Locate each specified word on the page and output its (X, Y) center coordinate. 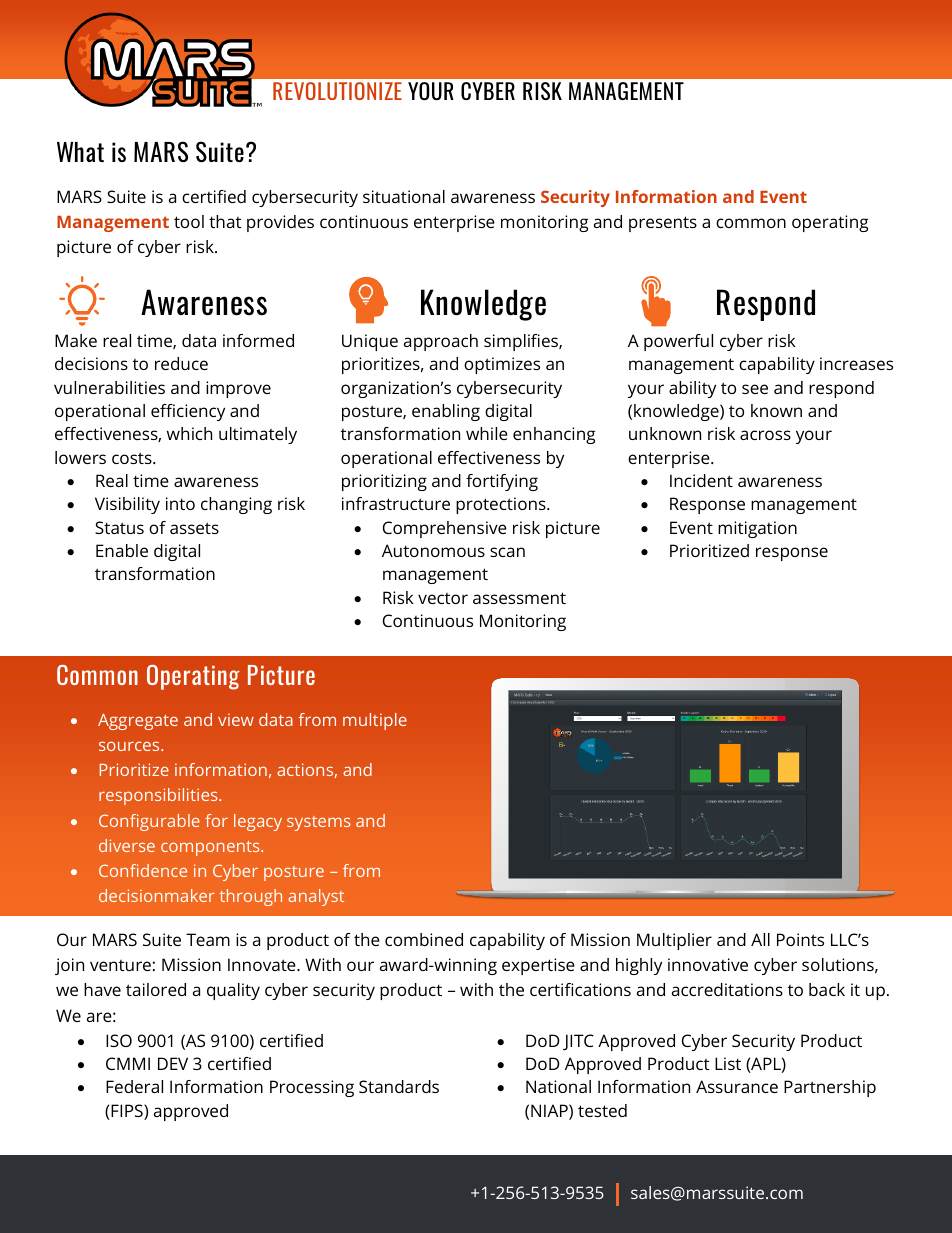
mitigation (757, 529)
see (755, 389)
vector (443, 598)
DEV (173, 1063)
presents (663, 224)
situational (404, 196)
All (760, 939)
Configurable (149, 822)
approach (441, 342)
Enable (122, 550)
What (80, 152)
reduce (181, 363)
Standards (399, 1086)
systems (318, 823)
